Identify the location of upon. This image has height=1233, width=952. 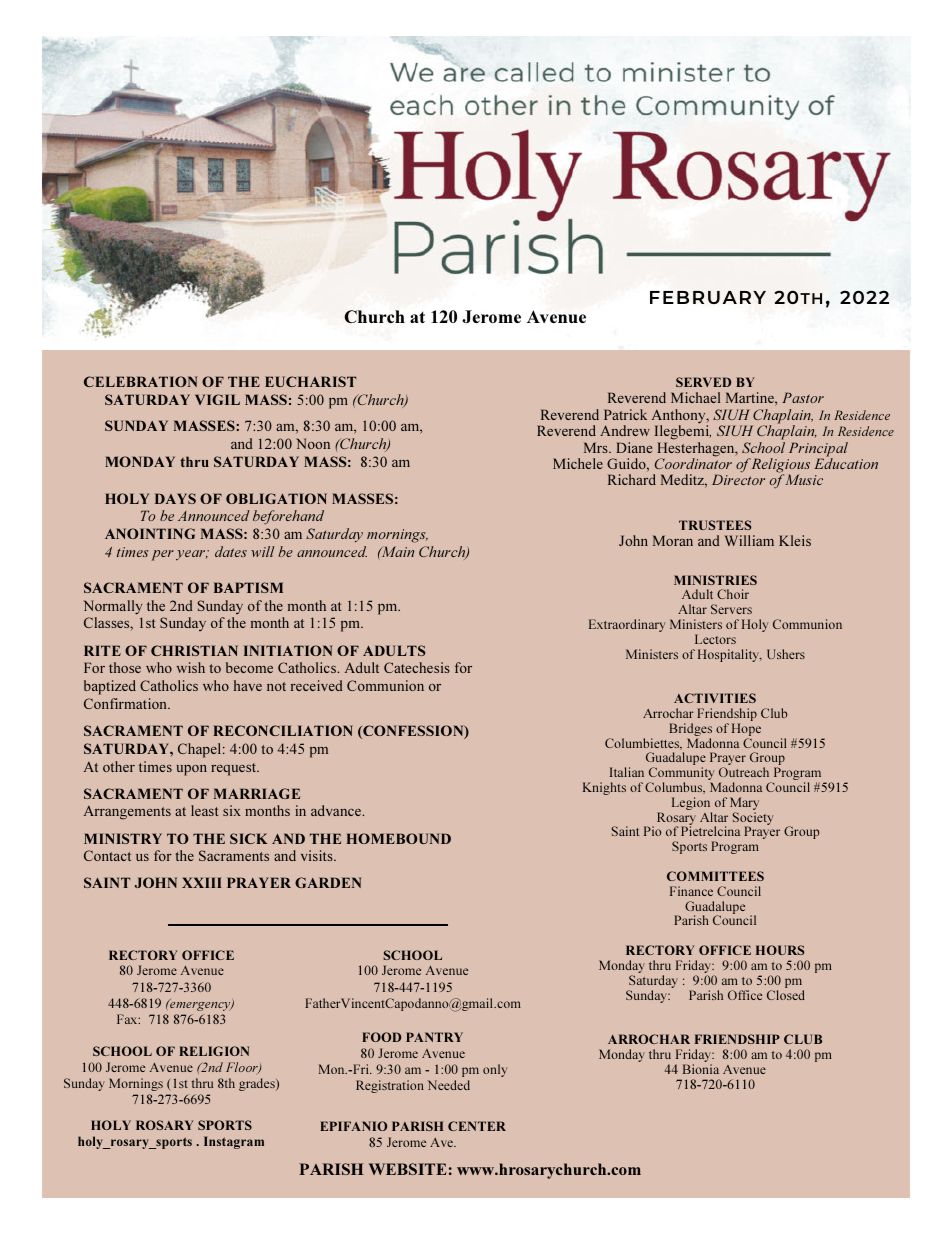
(192, 770).
